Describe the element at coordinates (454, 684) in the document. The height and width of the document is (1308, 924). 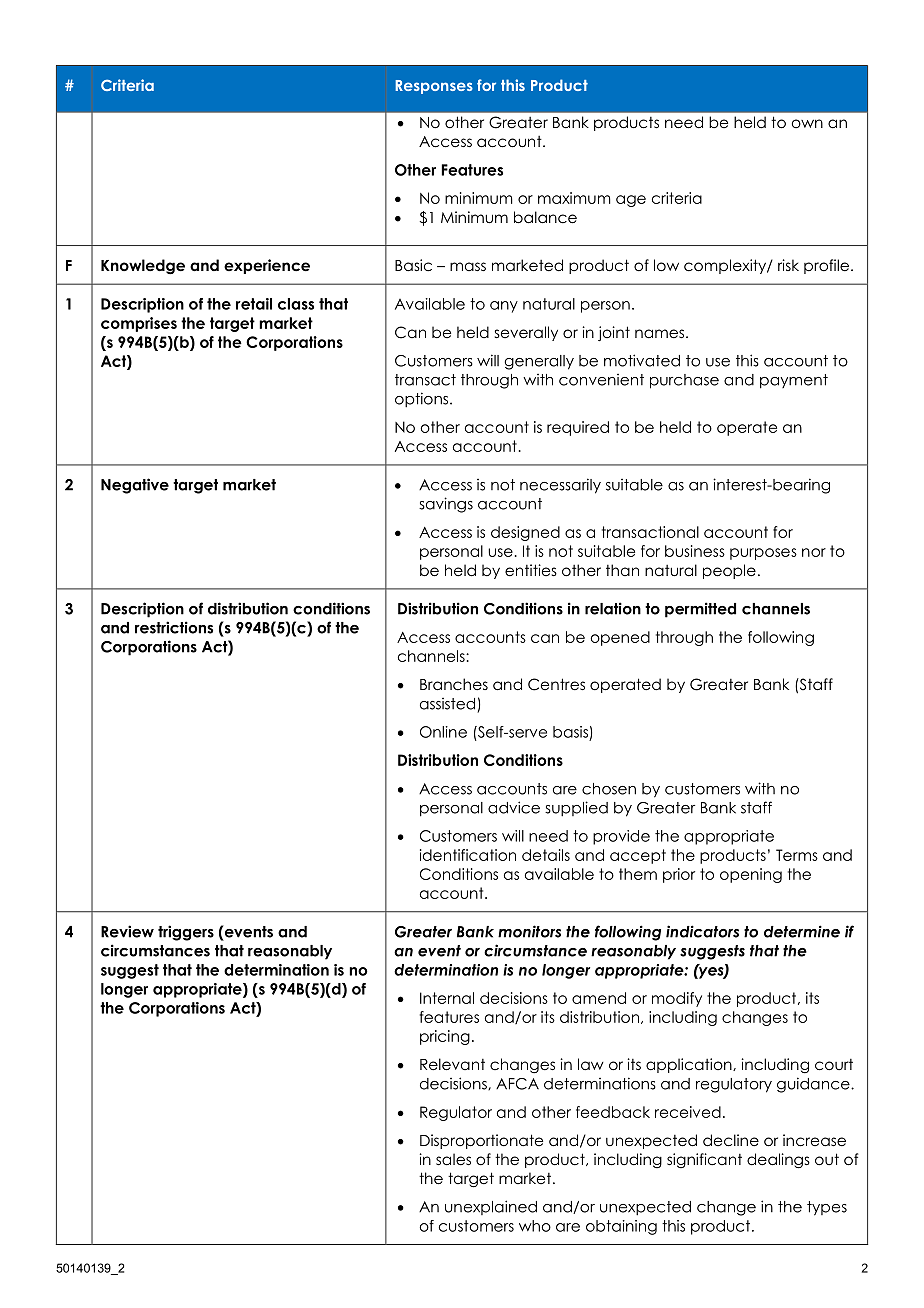
I see `Branches` at that location.
